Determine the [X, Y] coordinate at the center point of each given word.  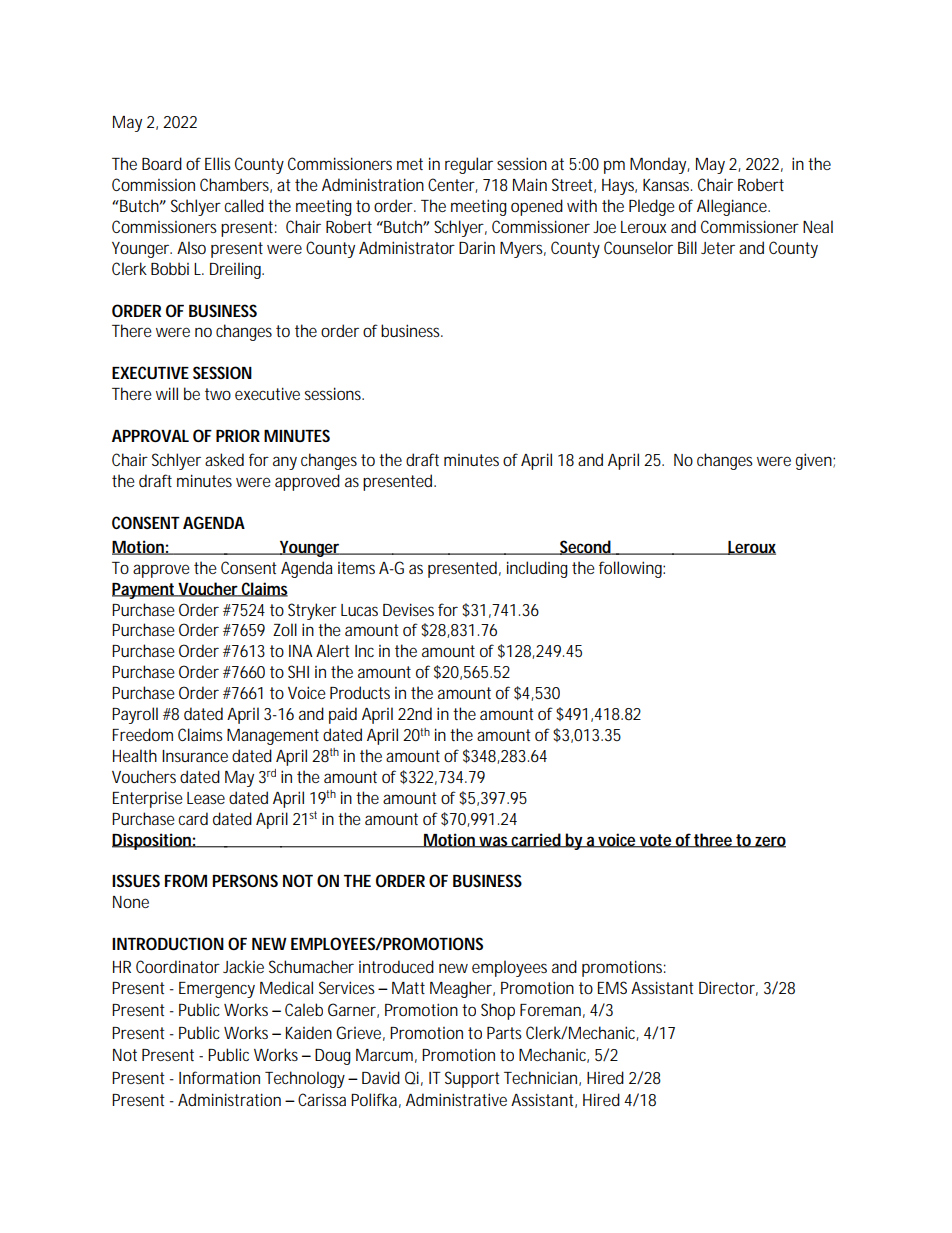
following [632, 569]
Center [453, 185]
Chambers [236, 185]
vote [656, 841]
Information [219, 1077]
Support [472, 1079]
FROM [186, 880]
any [285, 463]
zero [770, 842]
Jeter [718, 248]
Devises [408, 609]
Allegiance [733, 207]
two [218, 394]
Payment [145, 591]
